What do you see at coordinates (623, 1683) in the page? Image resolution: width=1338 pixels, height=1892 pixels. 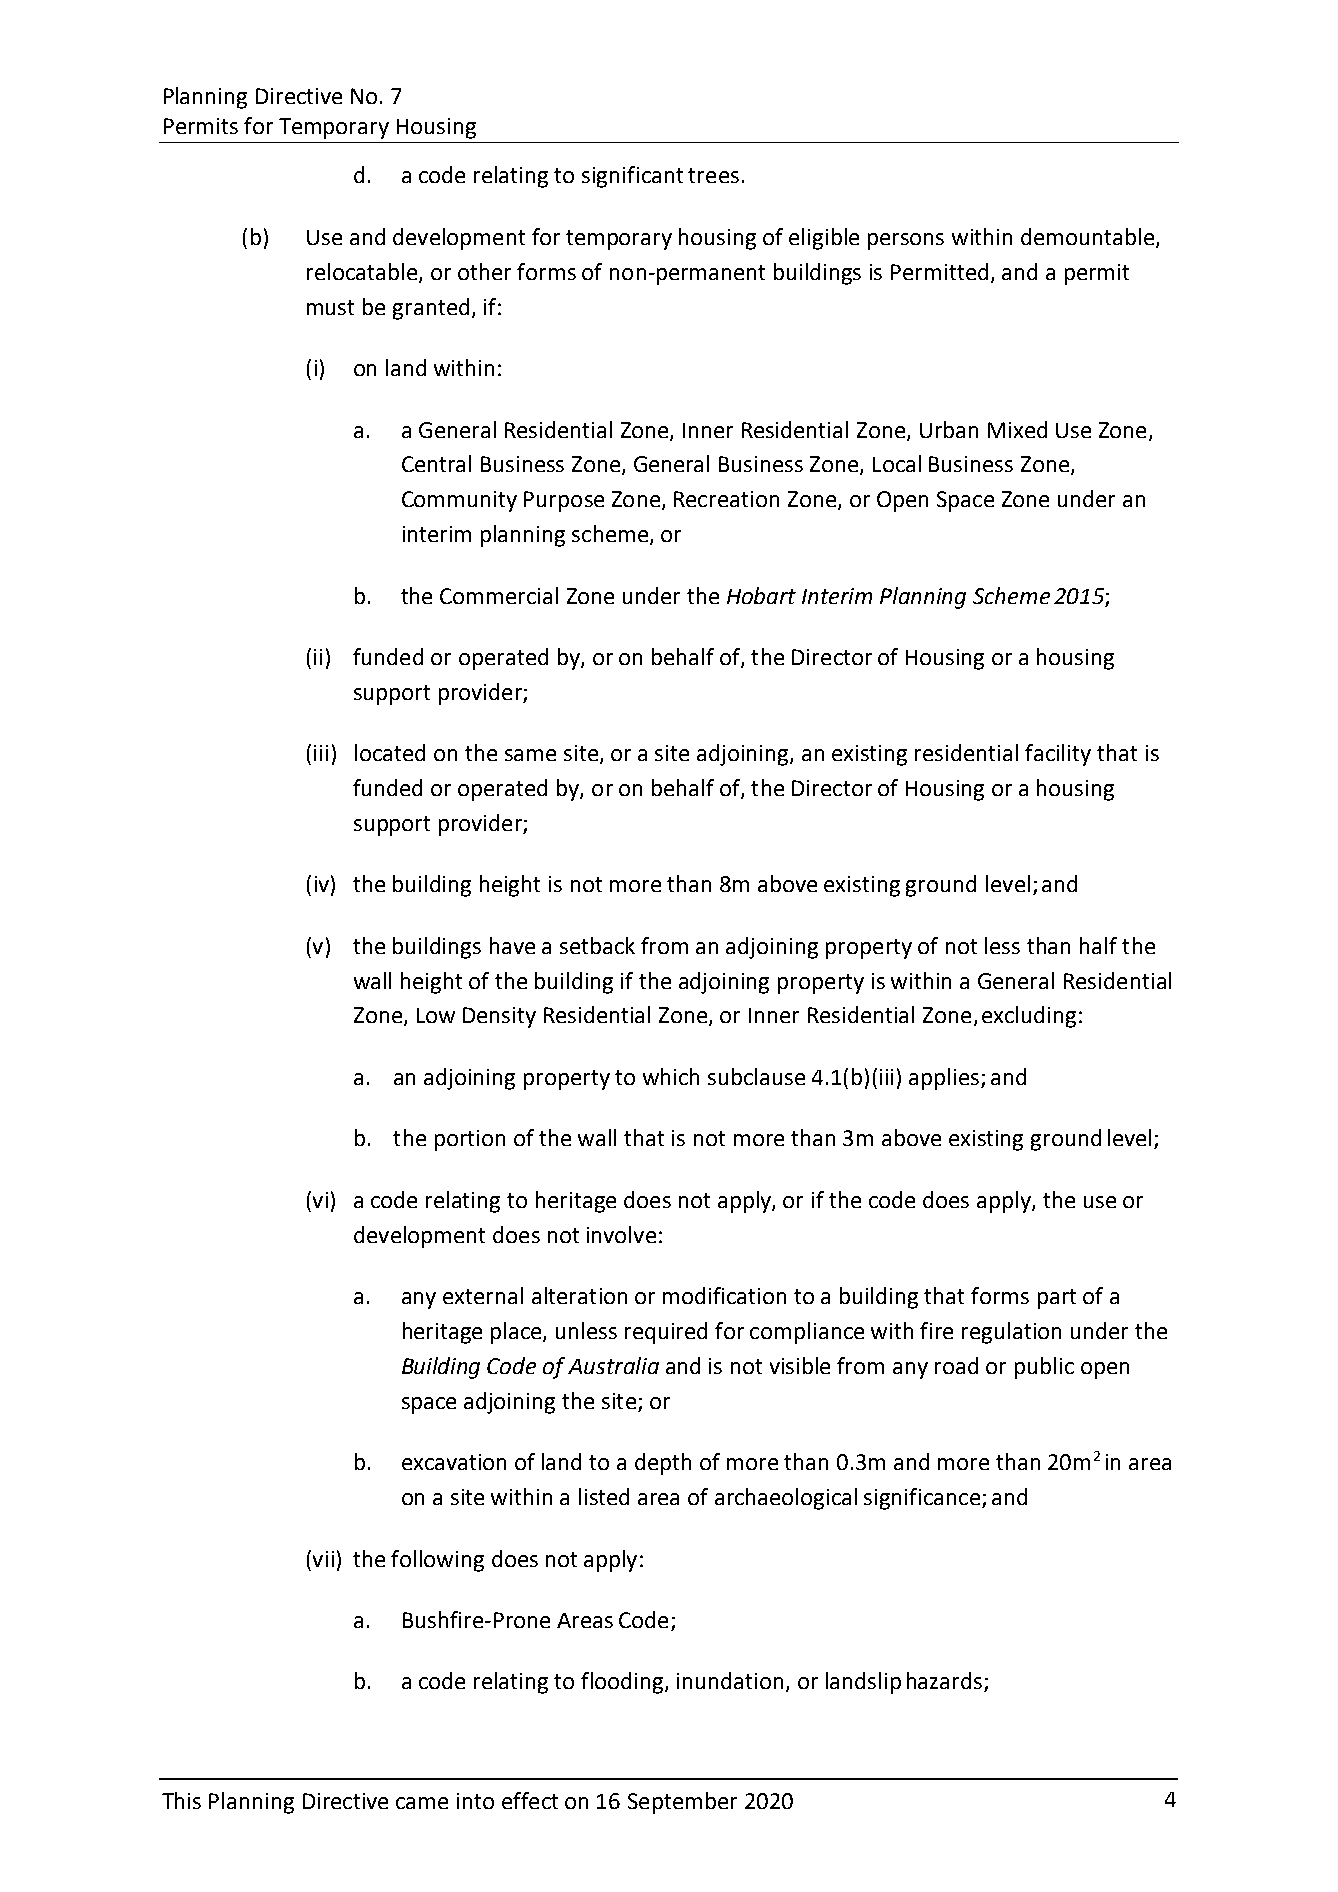 I see `flooding` at bounding box center [623, 1683].
